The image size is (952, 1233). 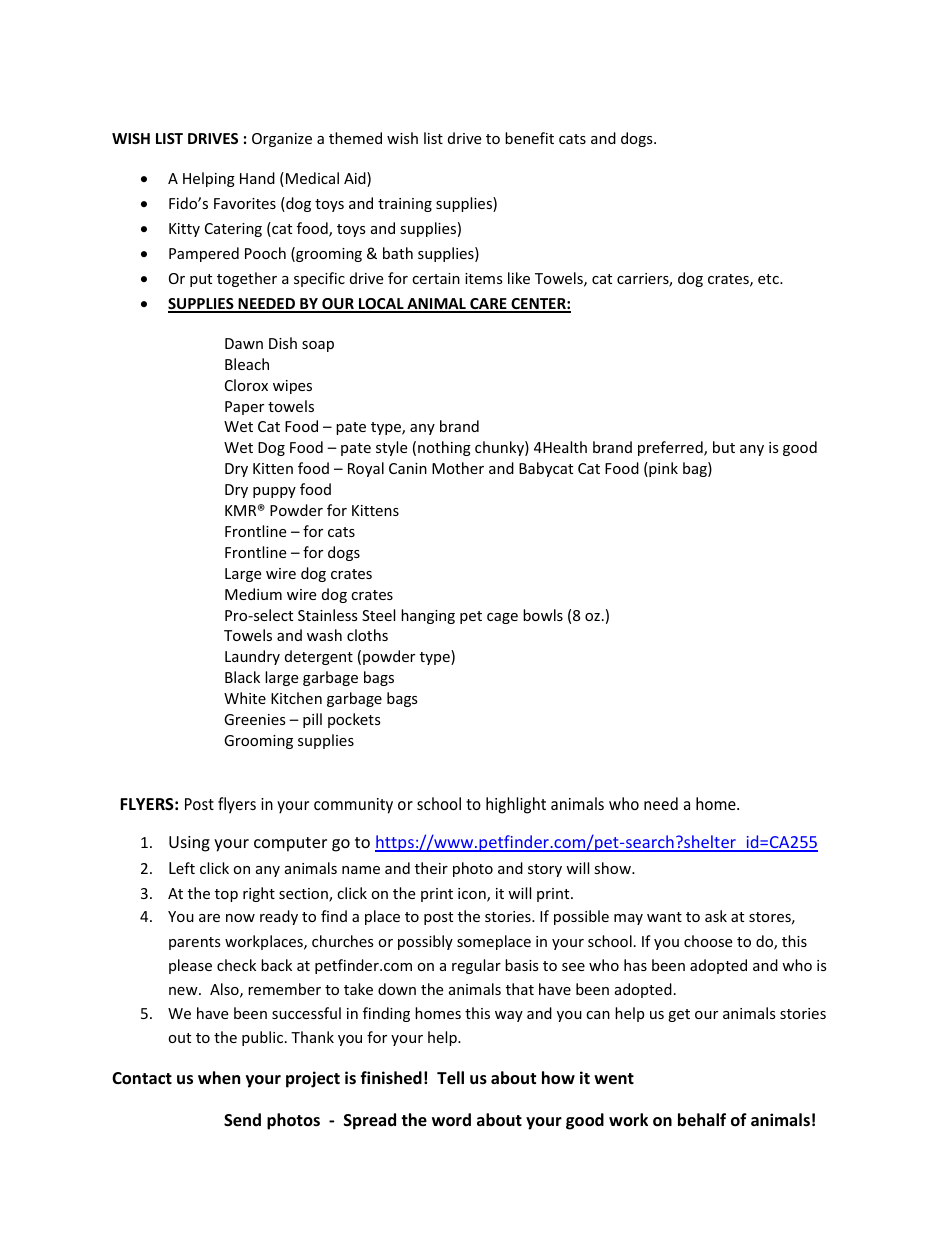 What do you see at coordinates (405, 205) in the screenshot?
I see `training` at bounding box center [405, 205].
